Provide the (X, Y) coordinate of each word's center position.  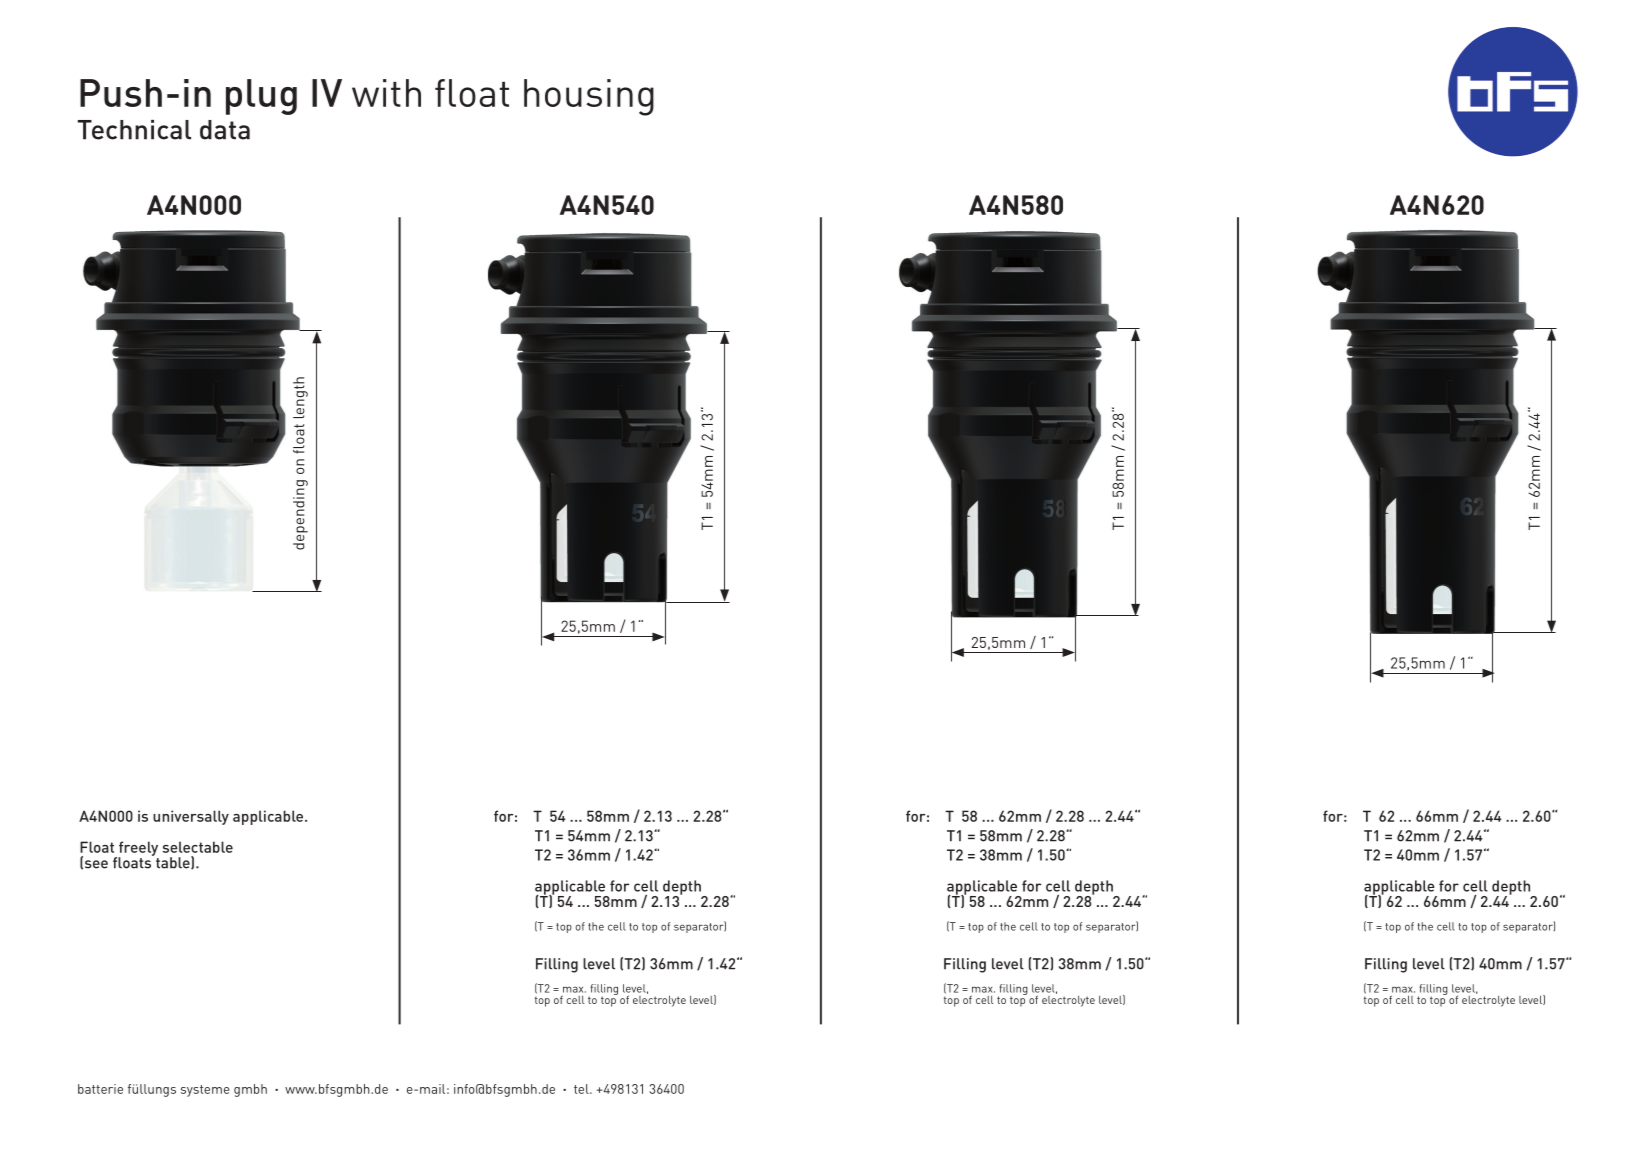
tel (582, 1089)
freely (138, 849)
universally (191, 817)
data (225, 130)
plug (261, 97)
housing (589, 97)
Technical (134, 130)
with (386, 93)
